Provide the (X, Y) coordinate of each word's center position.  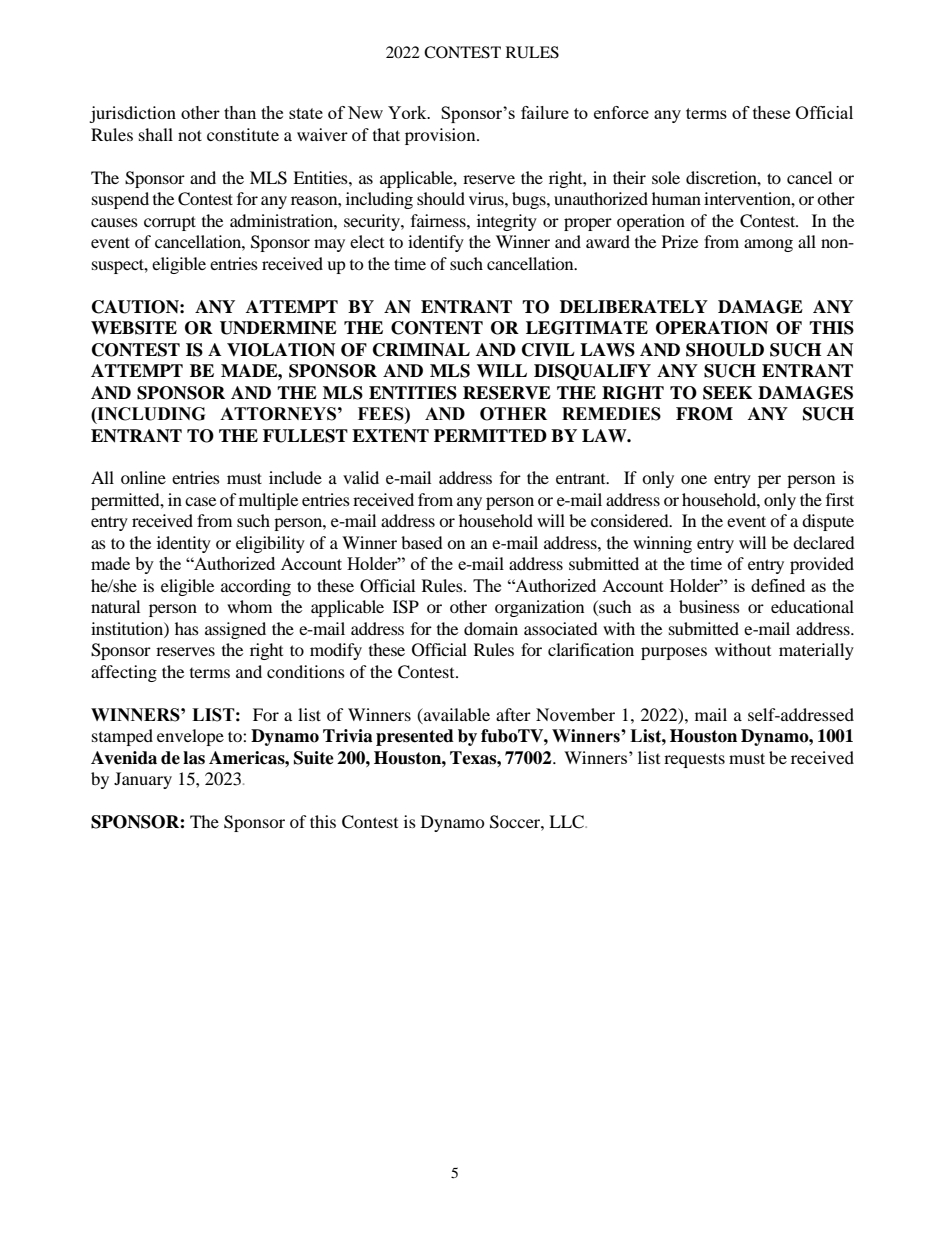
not (190, 135)
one (694, 479)
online (143, 477)
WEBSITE (134, 328)
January (143, 780)
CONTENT (437, 328)
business (709, 606)
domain (491, 628)
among (768, 245)
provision (441, 136)
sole (666, 177)
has (187, 628)
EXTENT (390, 436)
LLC (567, 822)
